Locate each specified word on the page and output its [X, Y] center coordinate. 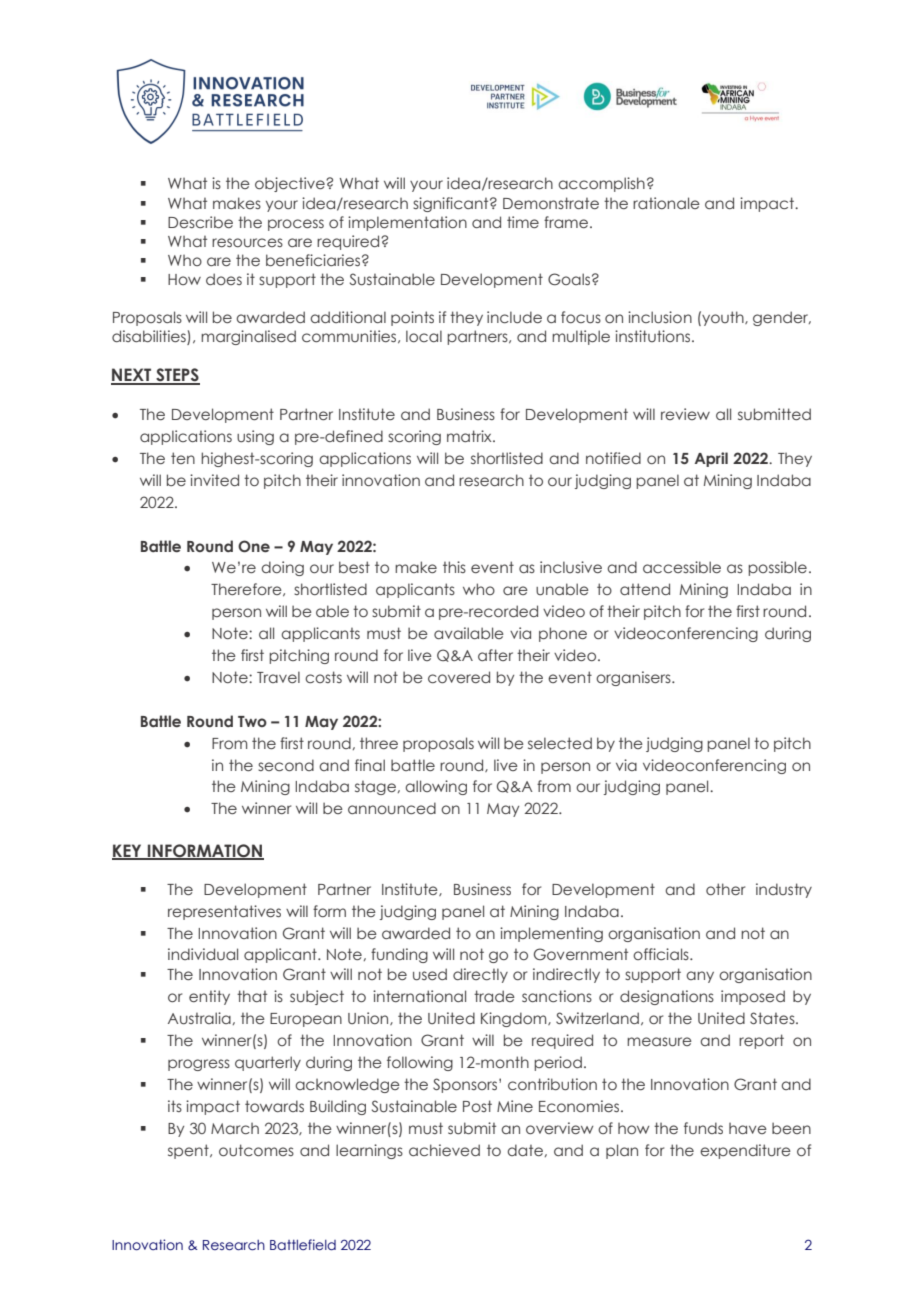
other [725, 889]
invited [214, 480]
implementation [407, 223]
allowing [436, 787]
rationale [666, 203]
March [235, 1128]
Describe [200, 222]
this [454, 567]
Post [477, 1106]
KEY [128, 851]
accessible [682, 567]
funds [703, 1128]
